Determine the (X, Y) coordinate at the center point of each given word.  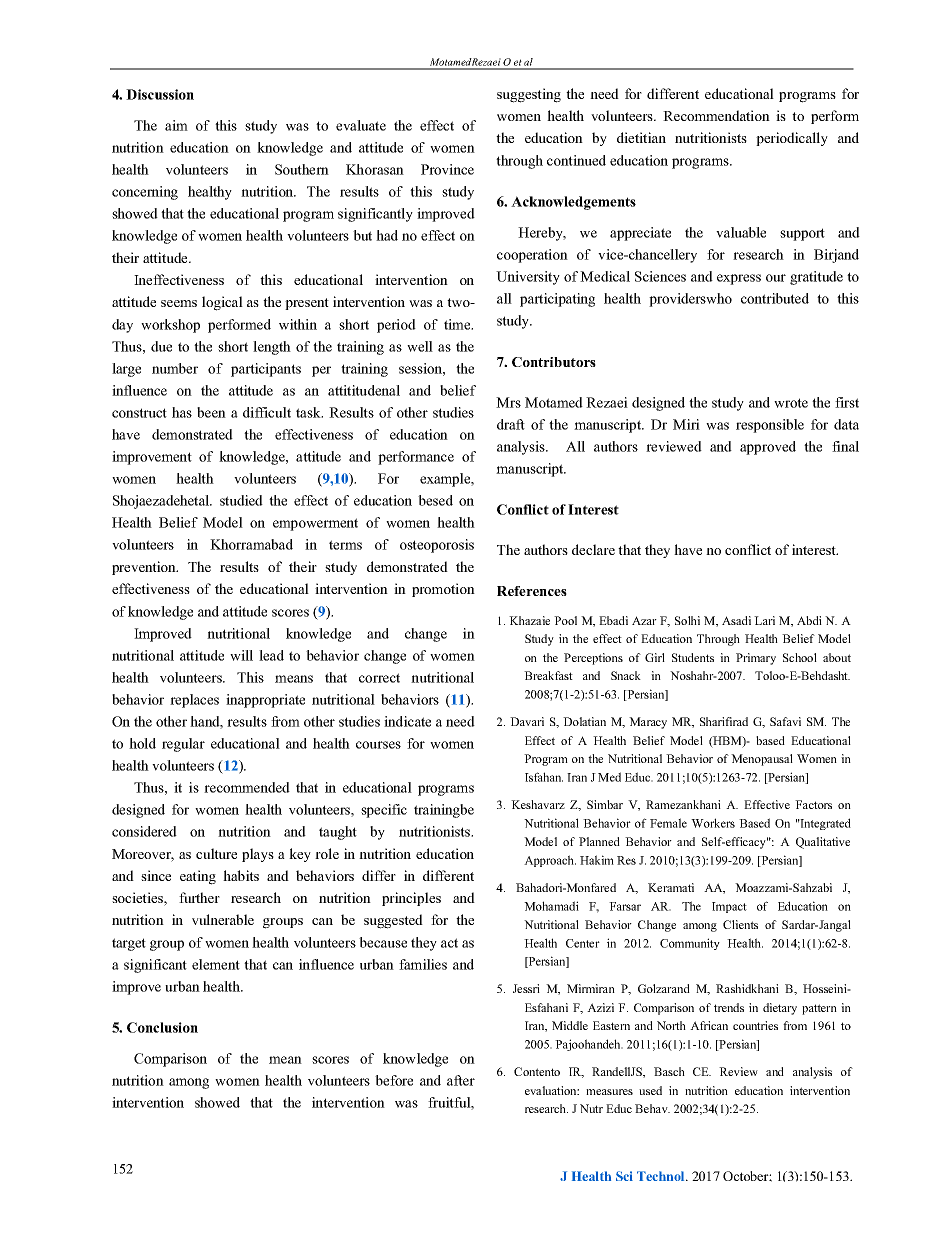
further (199, 897)
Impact (729, 907)
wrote (791, 403)
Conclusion (162, 1027)
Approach (550, 861)
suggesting (529, 95)
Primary (756, 659)
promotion (443, 590)
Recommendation (716, 115)
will (241, 655)
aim (176, 125)
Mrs (508, 402)
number (175, 368)
